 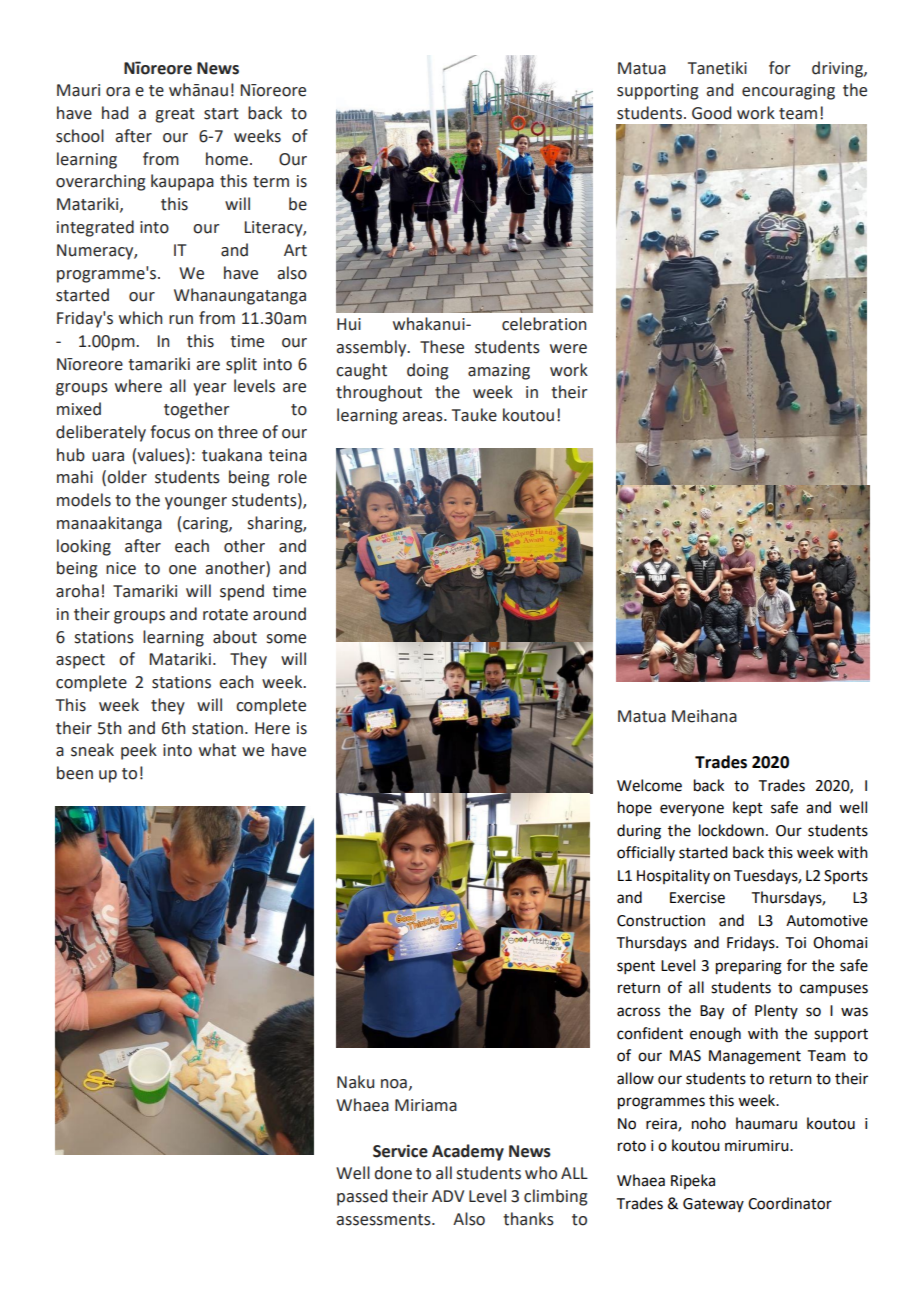 What do you see at coordinates (271, 182) in the screenshot?
I see `term` at bounding box center [271, 182].
